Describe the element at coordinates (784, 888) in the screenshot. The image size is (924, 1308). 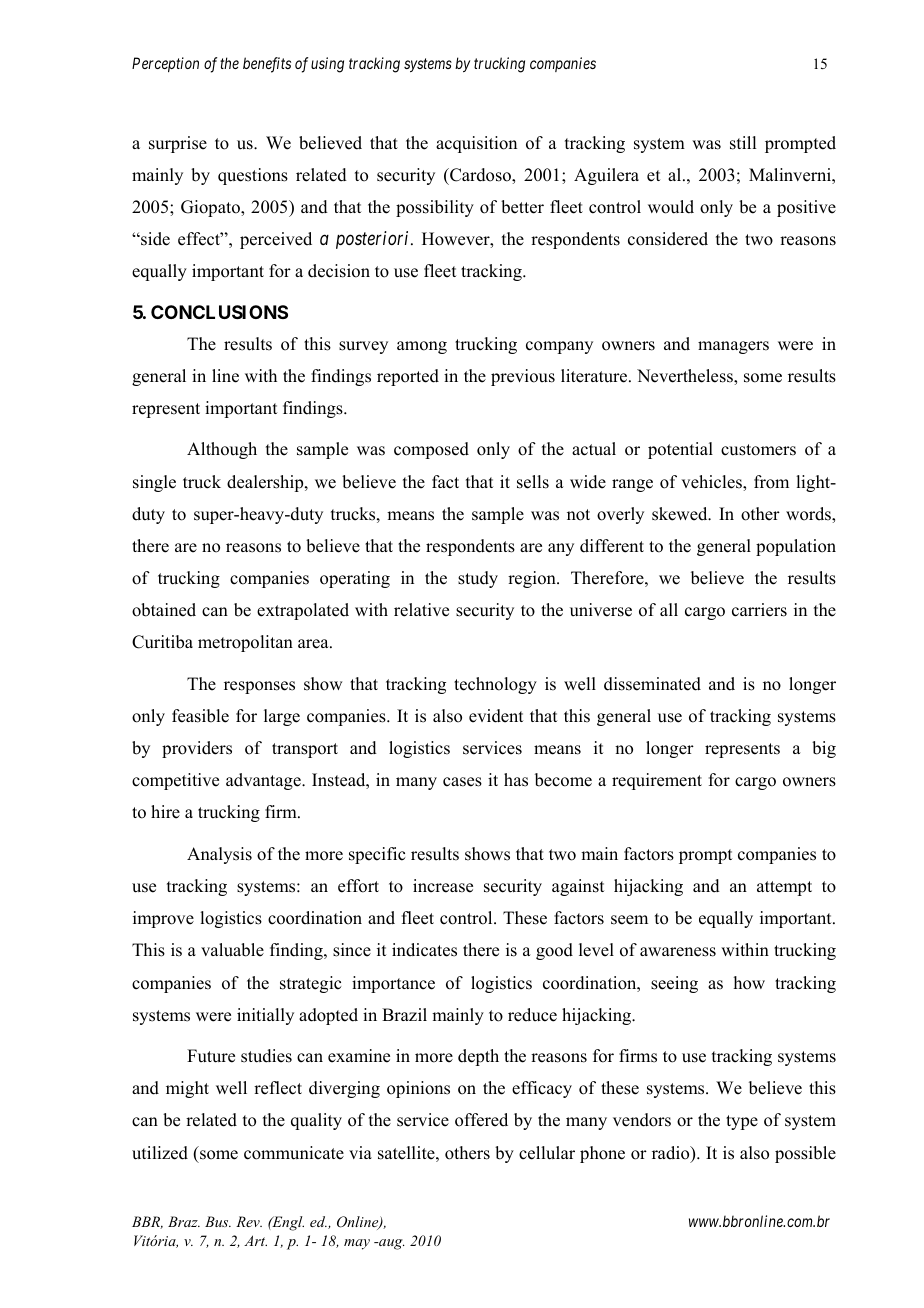
I see `attempt` at that location.
